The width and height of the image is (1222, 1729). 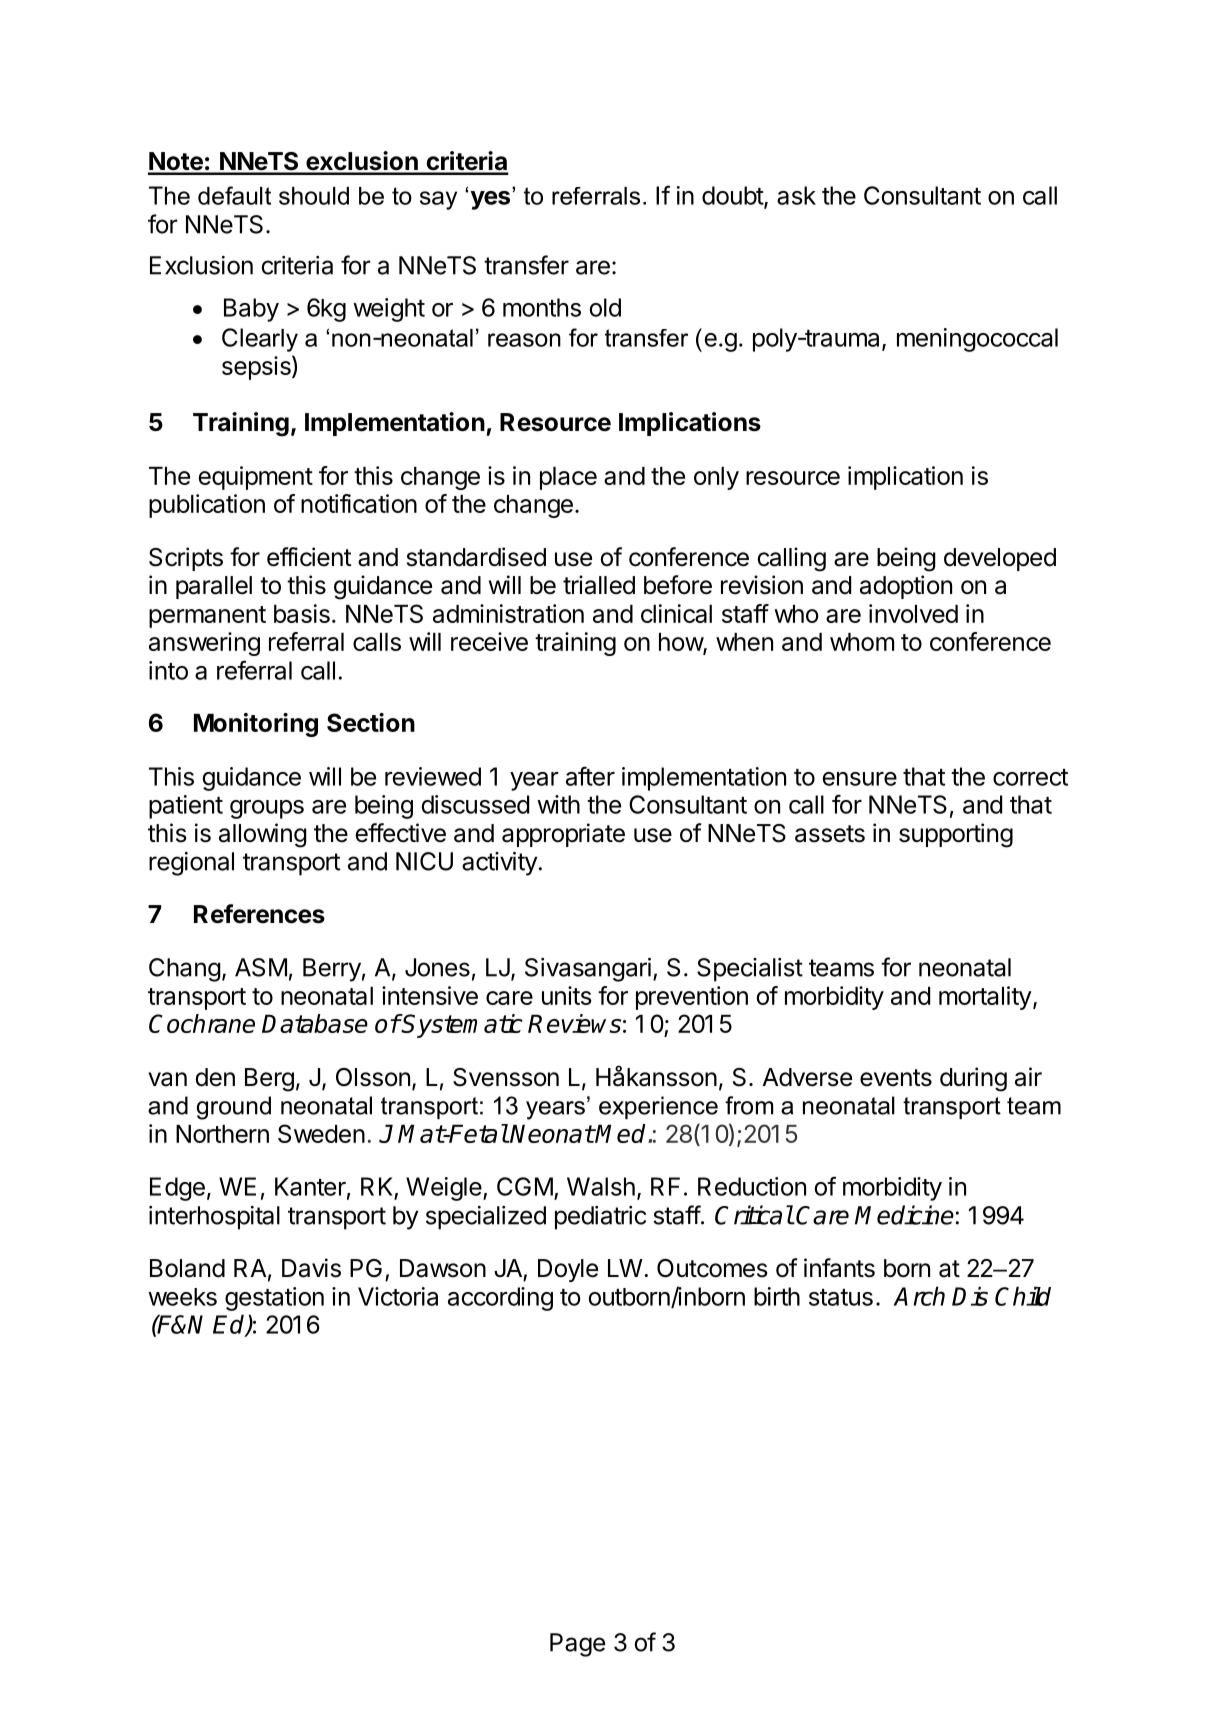 What do you see at coordinates (577, 1645) in the image?
I see `Page` at bounding box center [577, 1645].
